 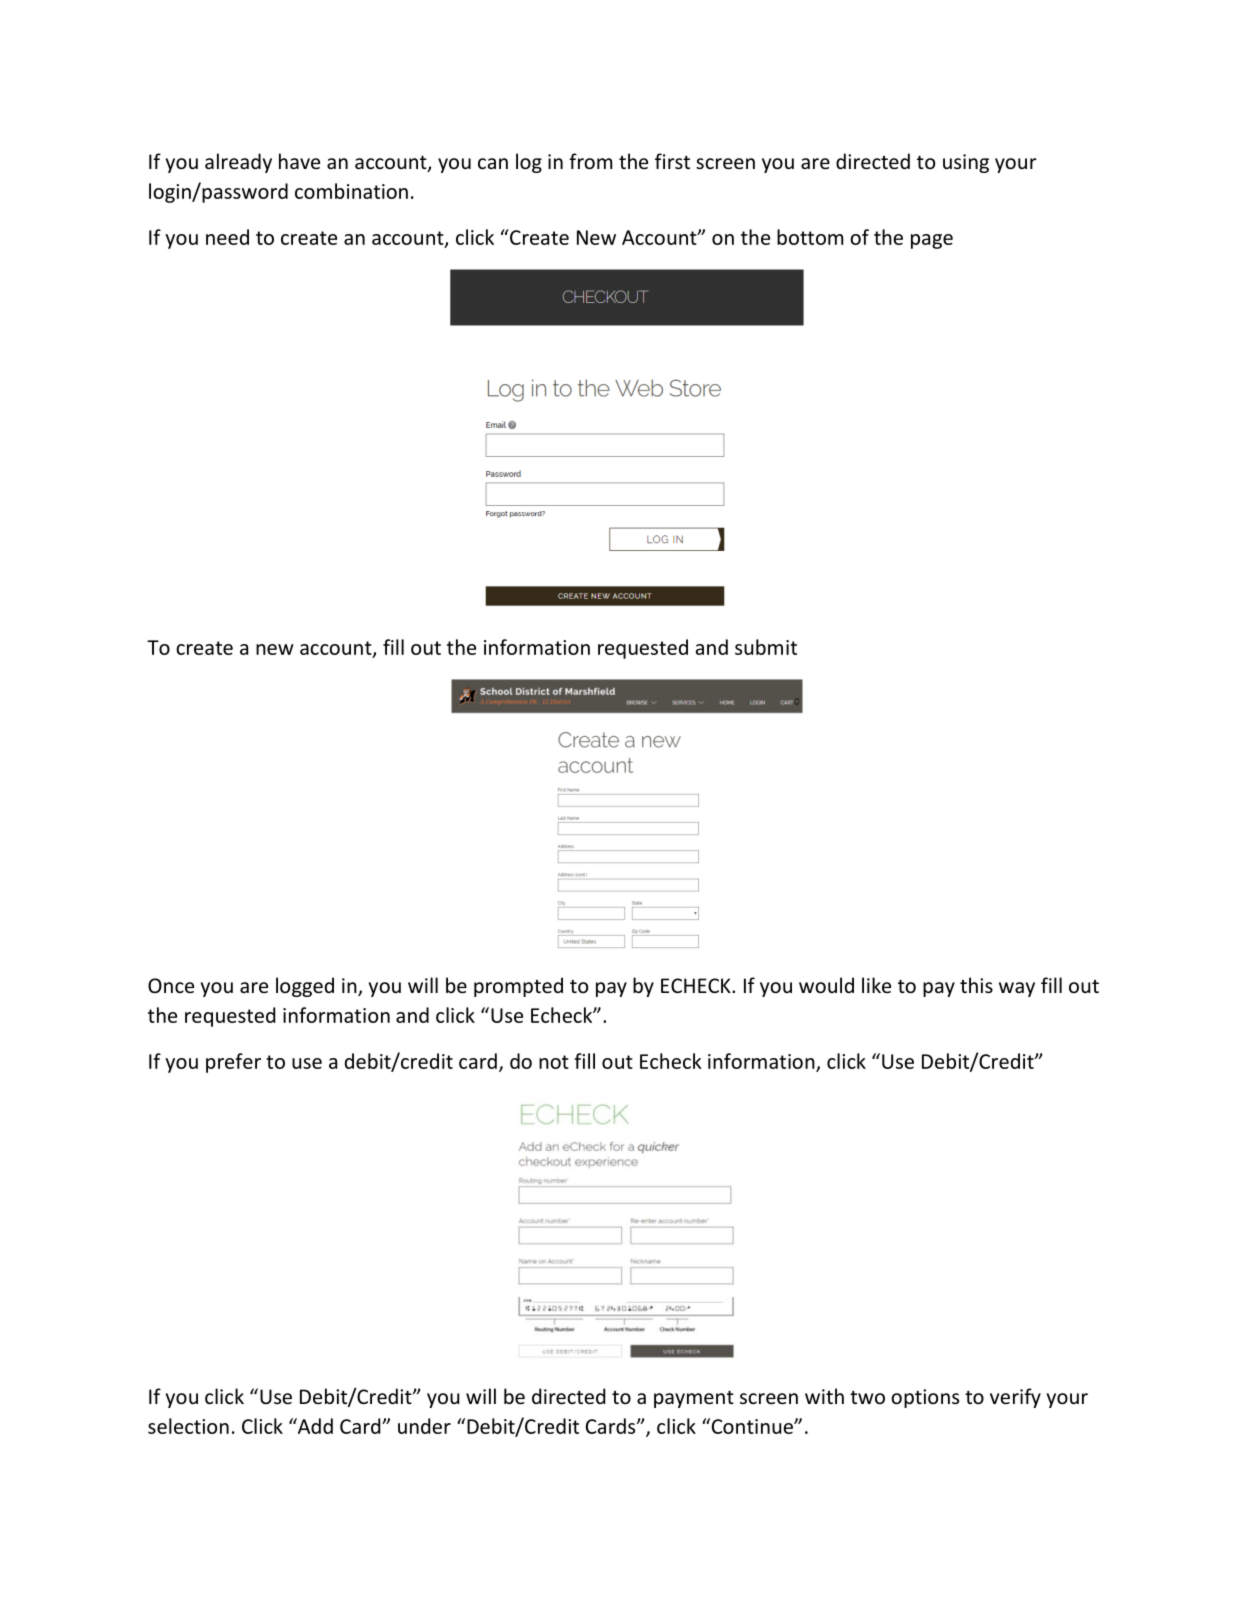 I want to click on submit, so click(x=766, y=647).
